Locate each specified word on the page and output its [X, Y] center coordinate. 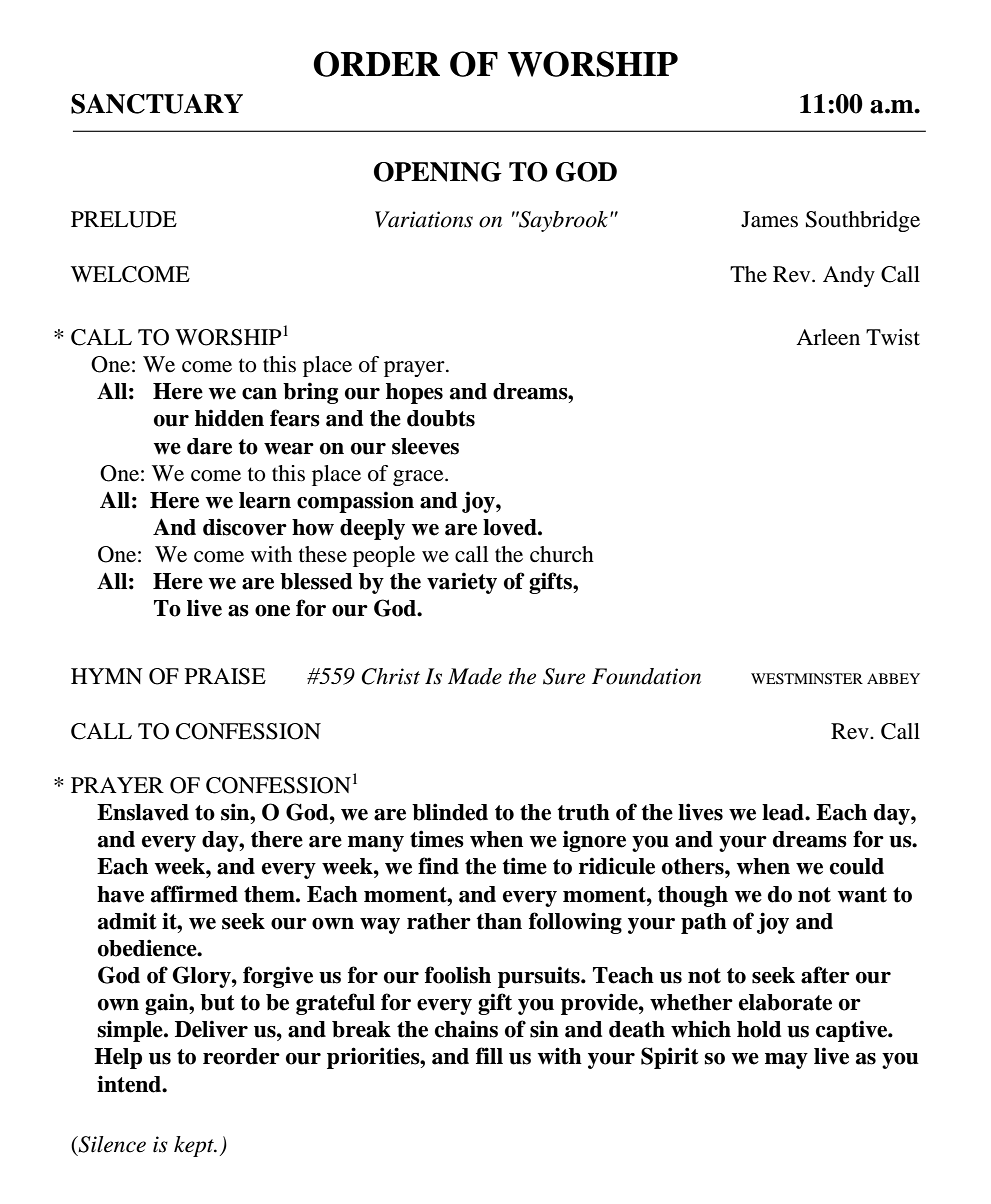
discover [245, 527]
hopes [414, 393]
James [769, 219]
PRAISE [225, 676]
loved [511, 527]
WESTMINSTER [807, 679]
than [499, 921]
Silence [111, 1144]
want [862, 895]
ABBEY [893, 678]
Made [475, 676]
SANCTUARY [157, 104]
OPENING [438, 172]
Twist [893, 337]
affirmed [194, 894]
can [259, 394]
